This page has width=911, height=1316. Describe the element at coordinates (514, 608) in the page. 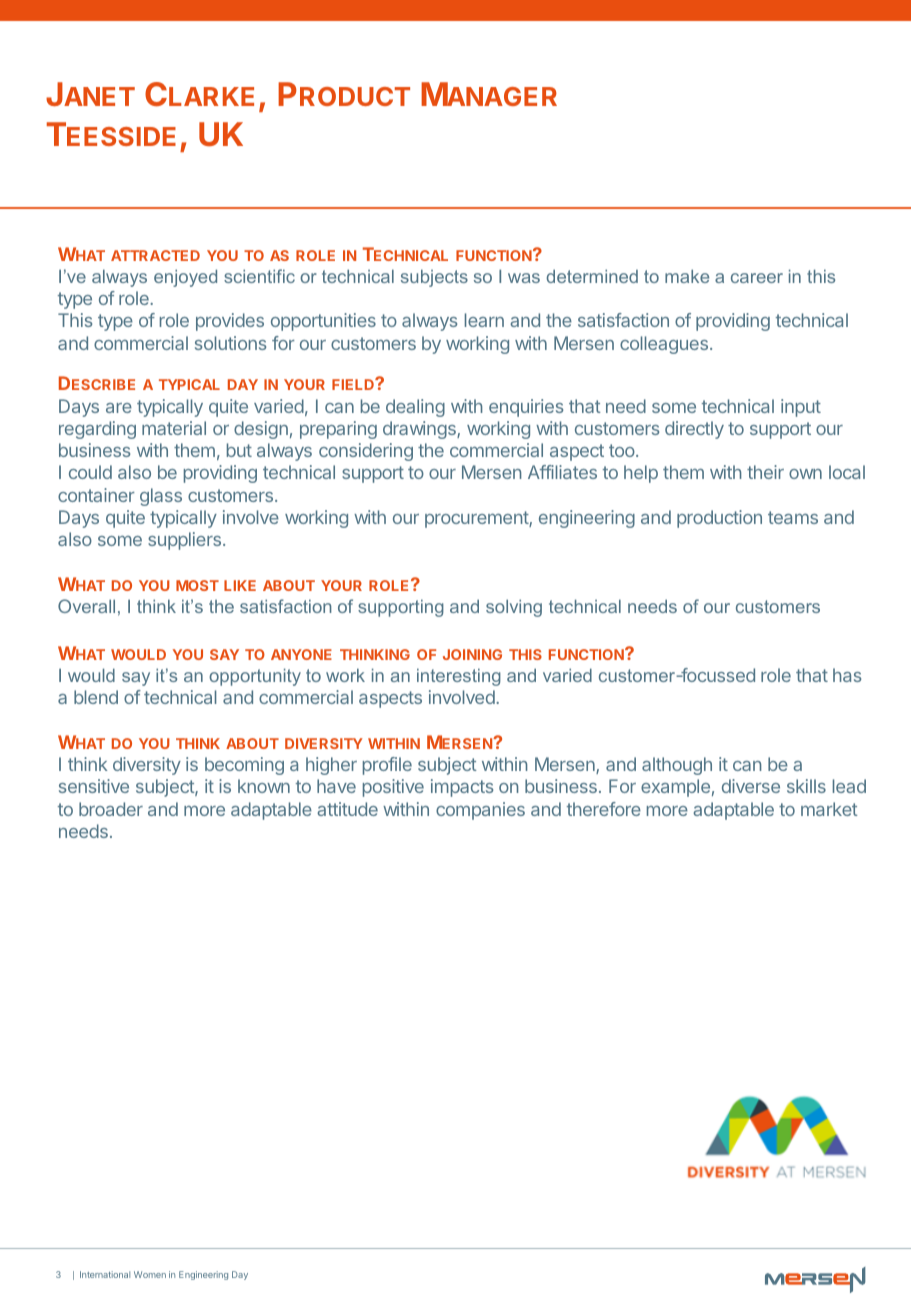

I see `solving` at that location.
